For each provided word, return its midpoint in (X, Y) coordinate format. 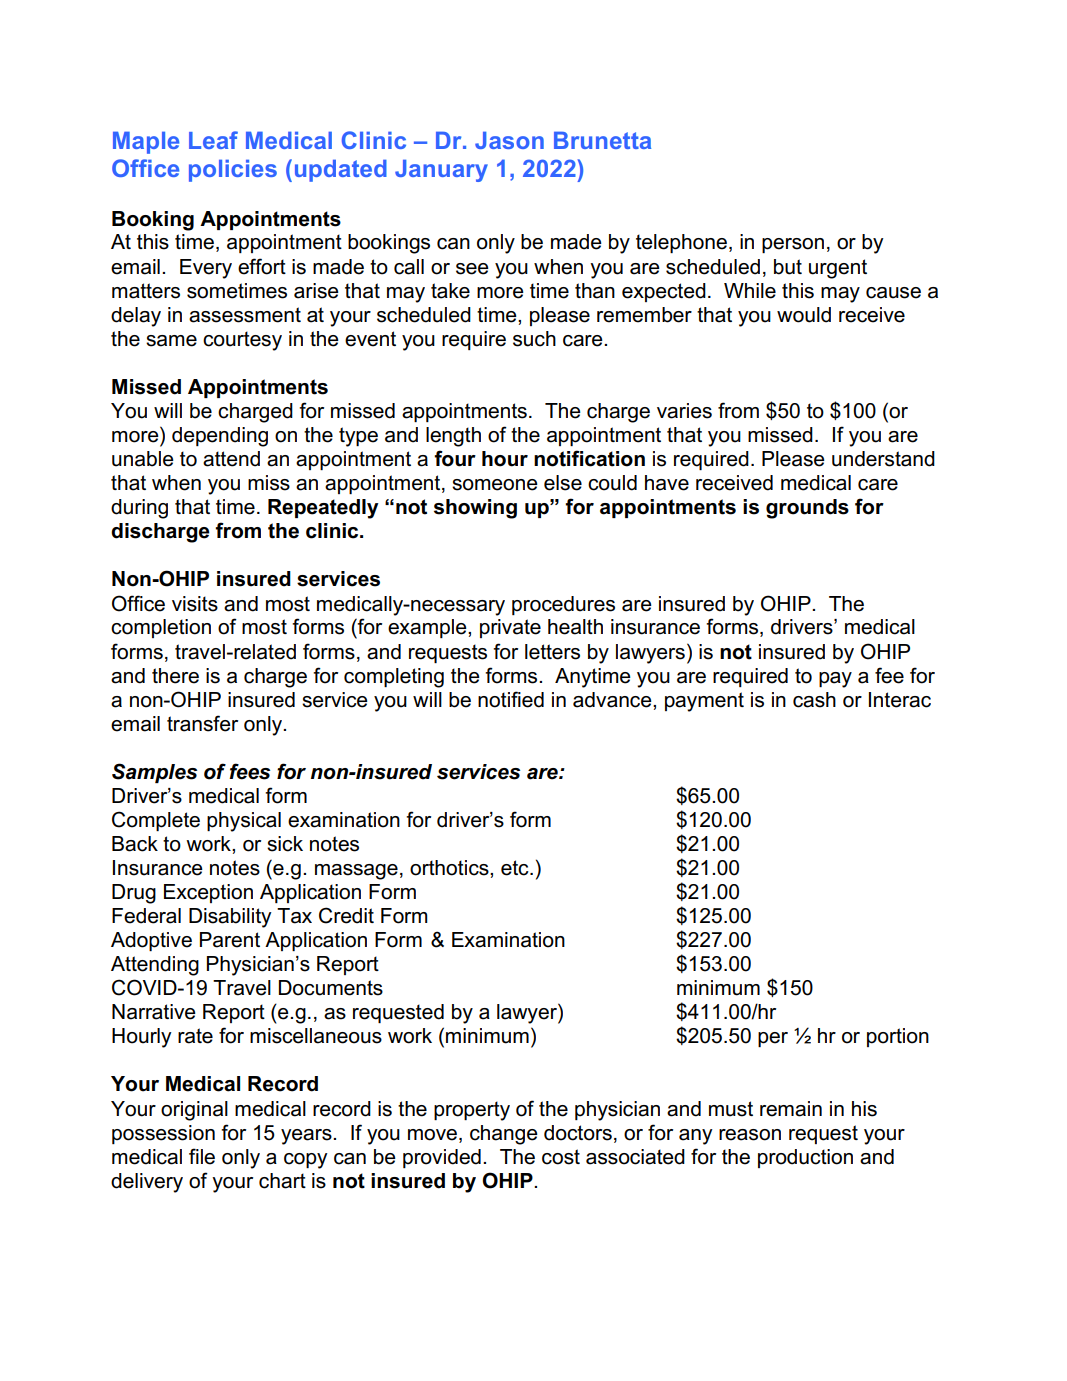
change (504, 1135)
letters (552, 652)
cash (814, 700)
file (202, 1156)
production (805, 1158)
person (793, 245)
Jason (509, 140)
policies (233, 170)
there (175, 676)
